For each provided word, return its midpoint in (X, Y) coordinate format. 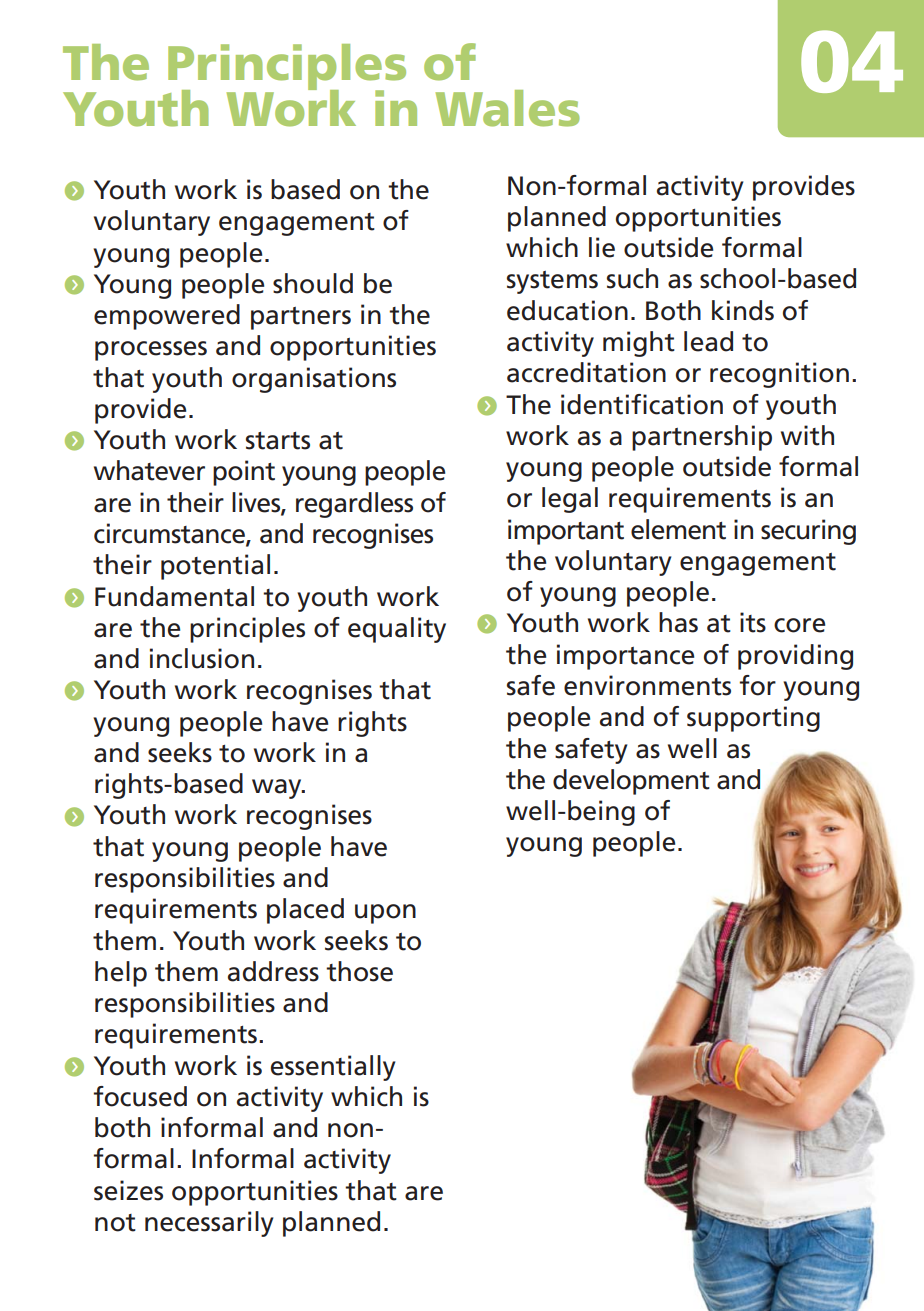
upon (385, 914)
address (273, 971)
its (753, 622)
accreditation (586, 372)
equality (397, 630)
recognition (779, 375)
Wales (508, 108)
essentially (333, 1068)
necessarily (209, 1224)
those (359, 971)
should (313, 283)
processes (151, 351)
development (631, 782)
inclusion (202, 658)
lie (602, 247)
